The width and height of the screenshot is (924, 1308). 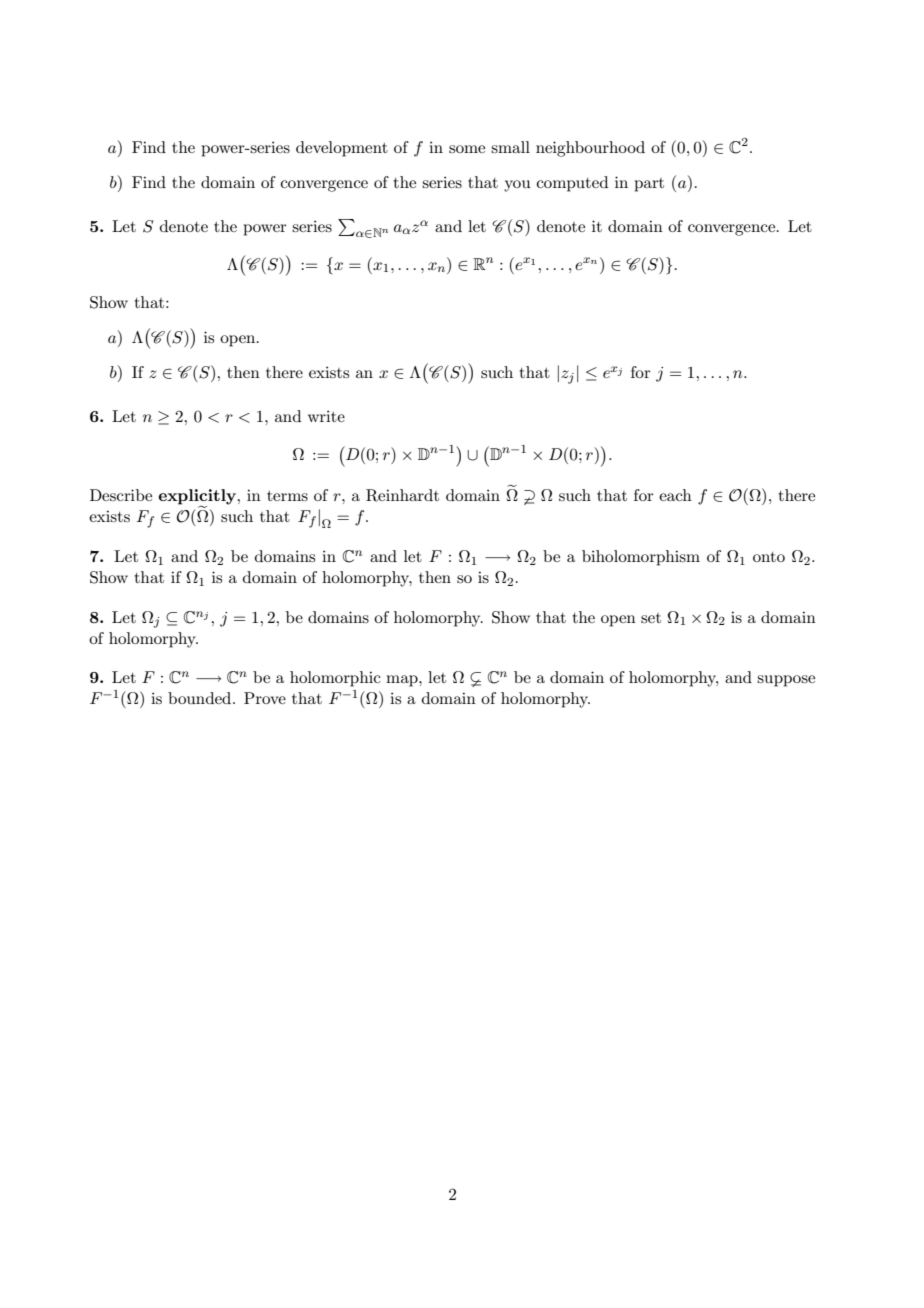 I want to click on map, so click(x=403, y=681).
